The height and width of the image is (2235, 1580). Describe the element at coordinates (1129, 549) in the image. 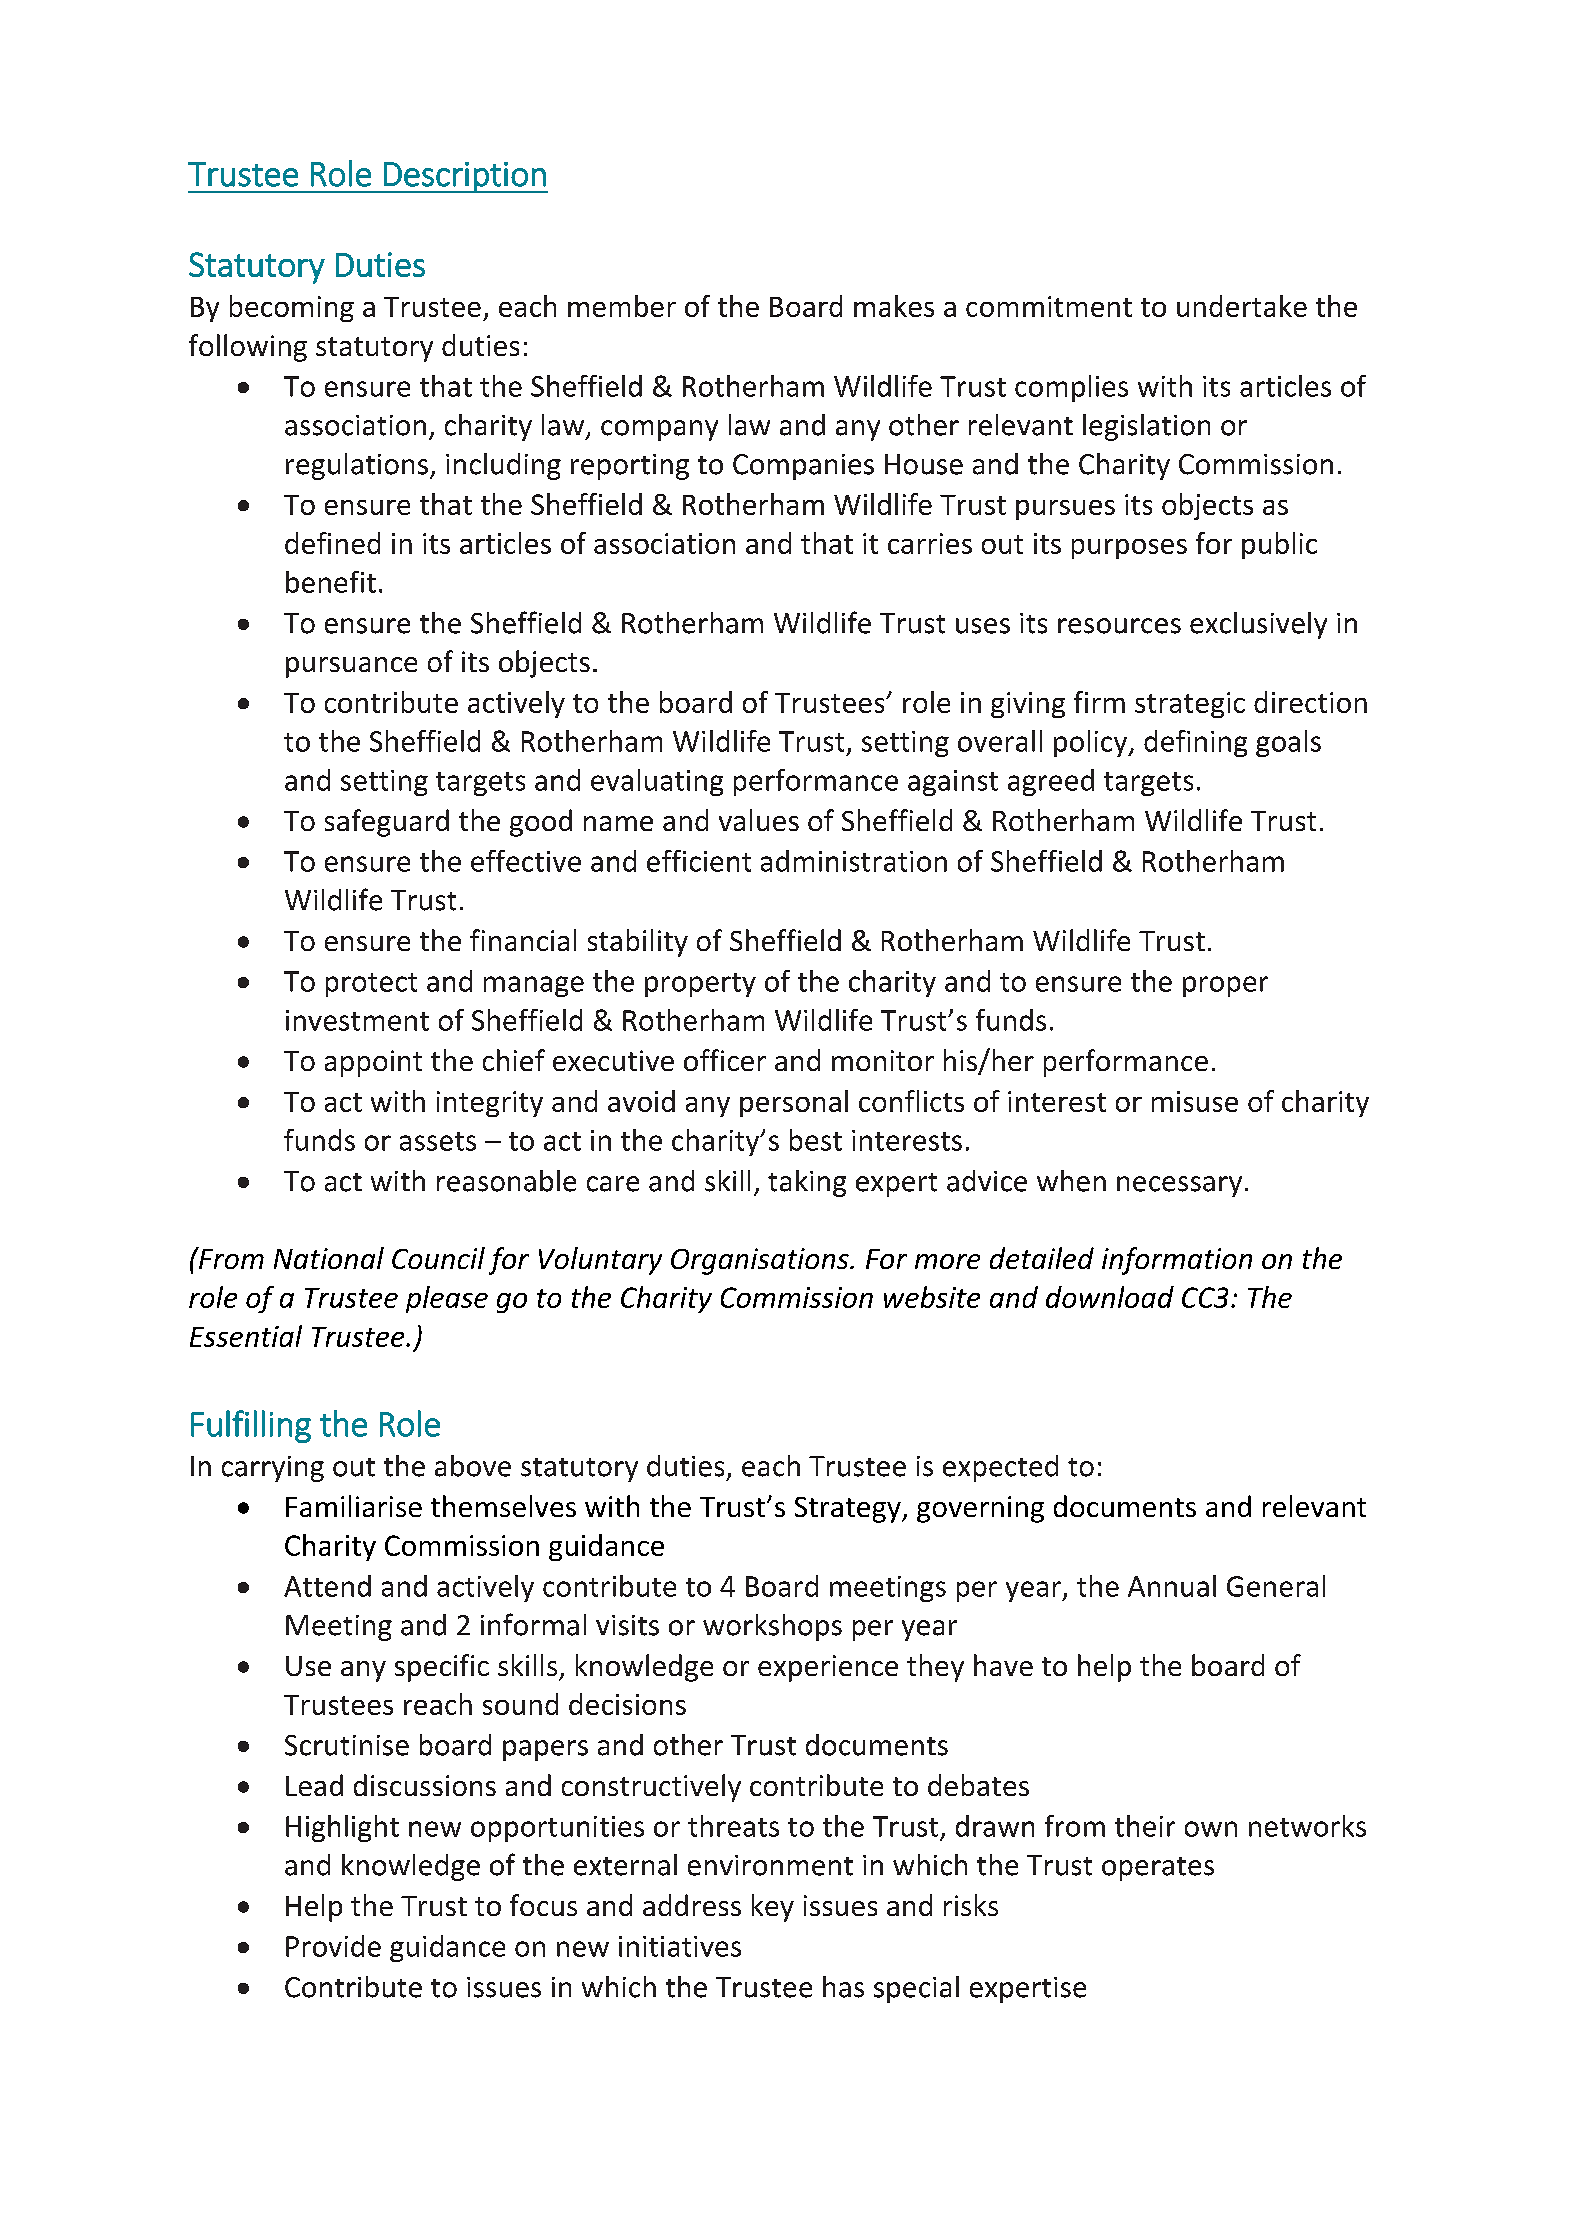

I see `purposes` at that location.
